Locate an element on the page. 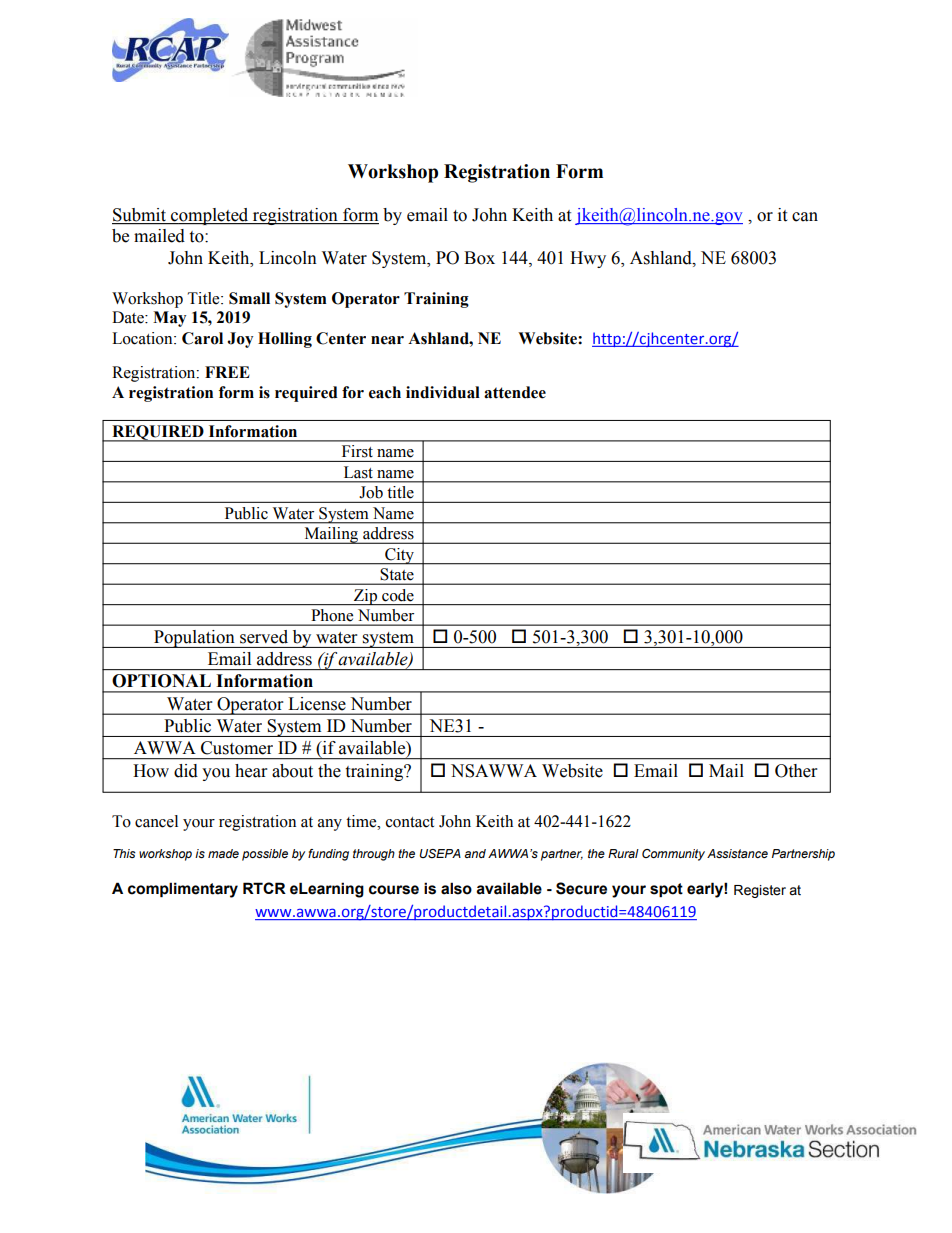  completed is located at coordinates (210, 216).
